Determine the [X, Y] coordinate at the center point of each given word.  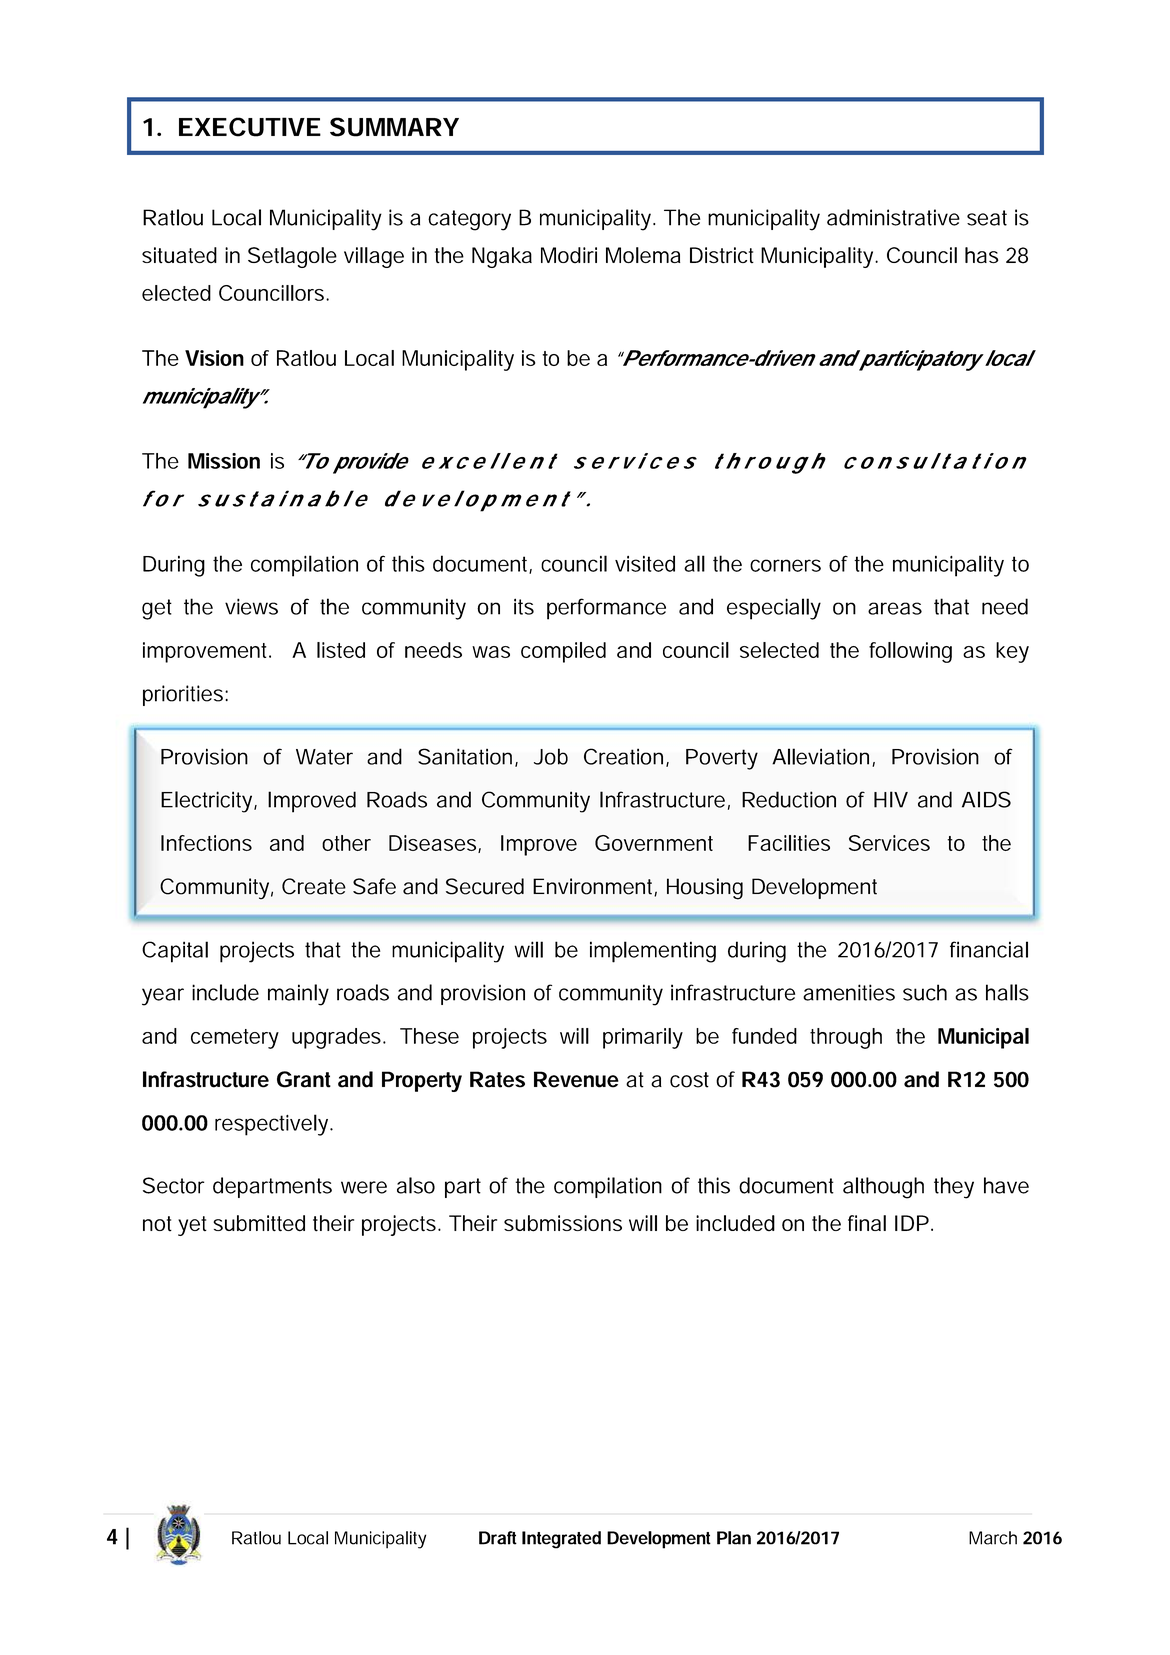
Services [889, 843]
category [469, 220]
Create [314, 886]
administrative [893, 217]
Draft [498, 1538]
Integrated [561, 1540]
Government [654, 843]
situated [179, 255]
